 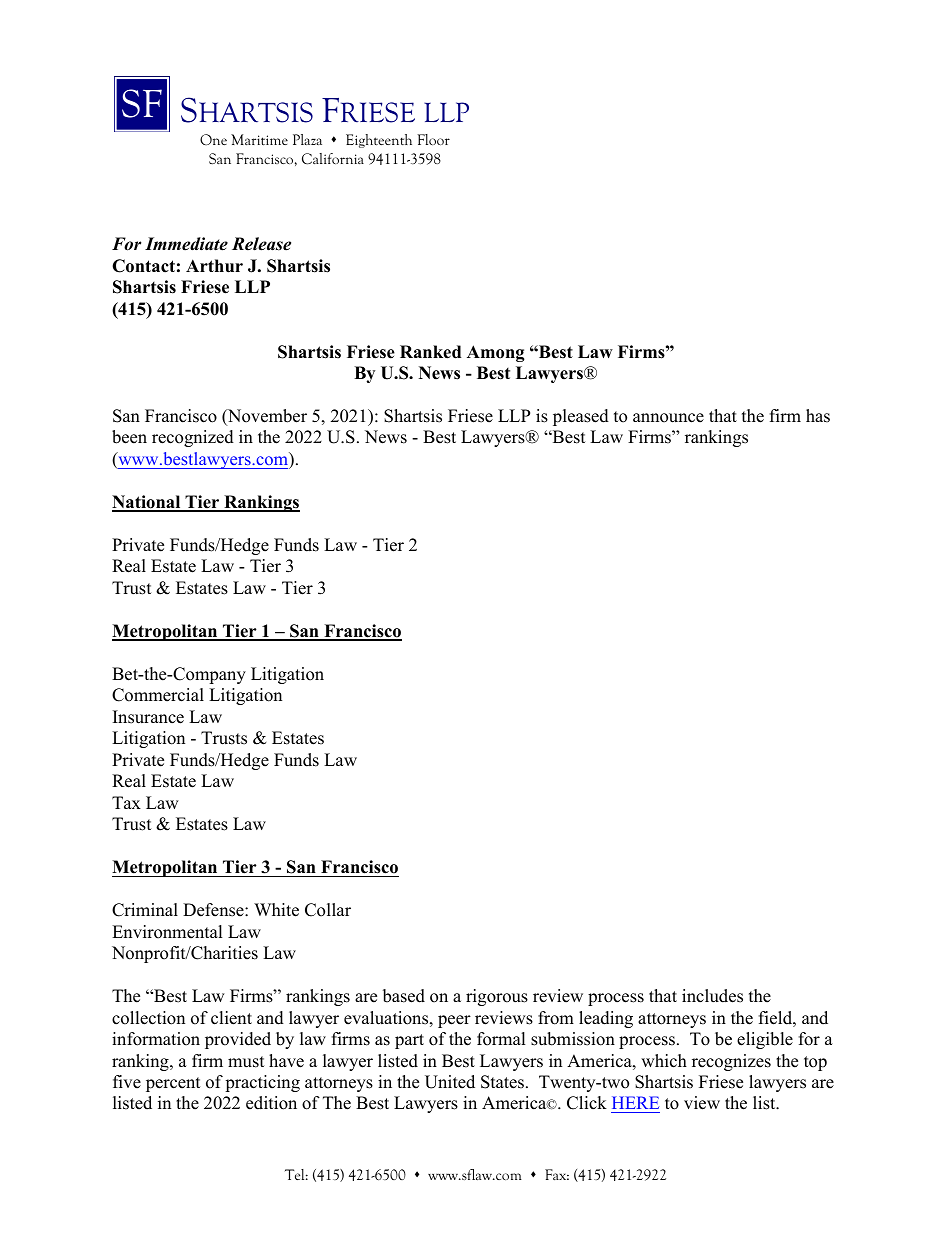 I want to click on One, so click(x=213, y=139).
